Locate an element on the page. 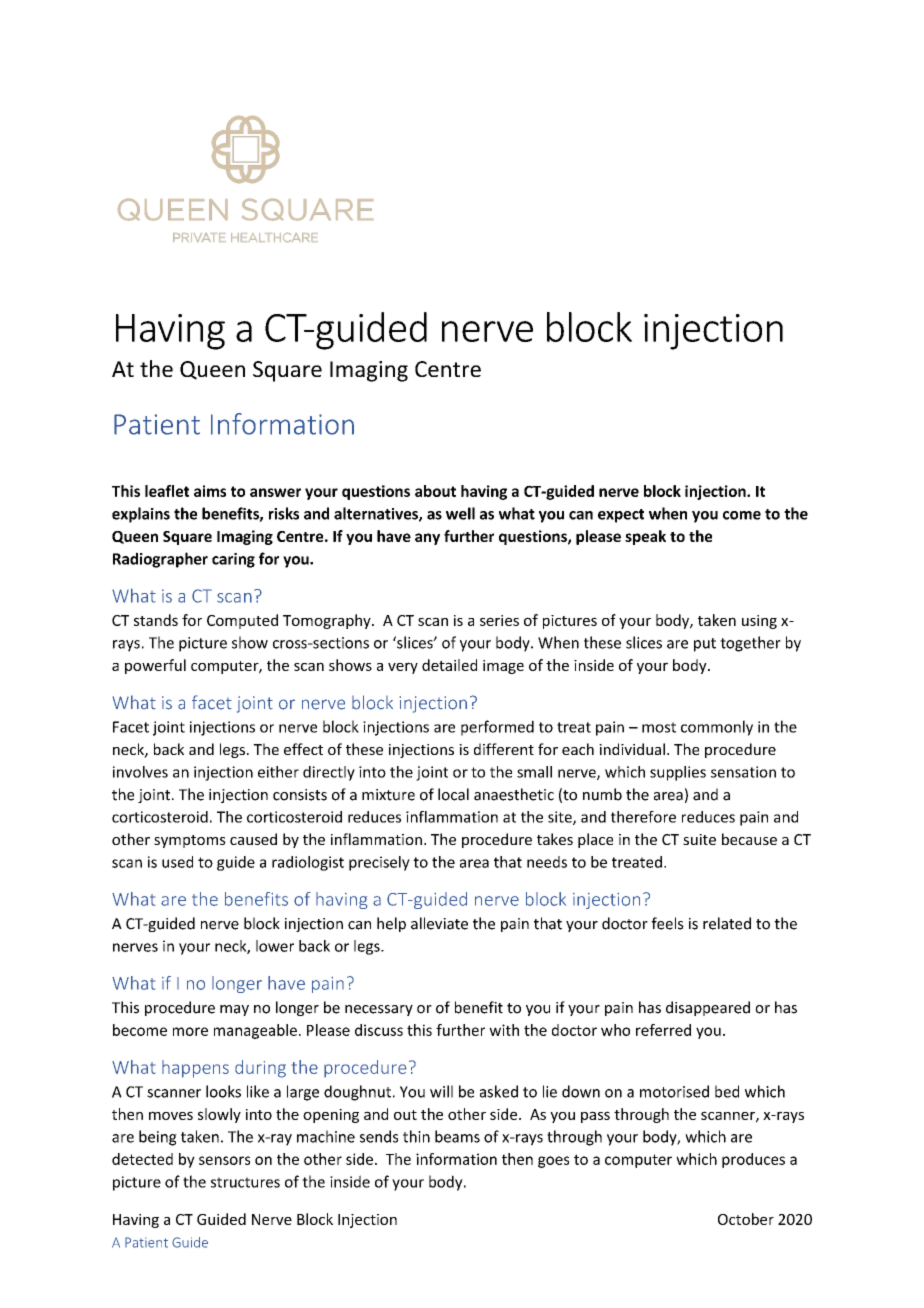 This document has width=924, height=1308. precisely is located at coordinates (379, 863).
